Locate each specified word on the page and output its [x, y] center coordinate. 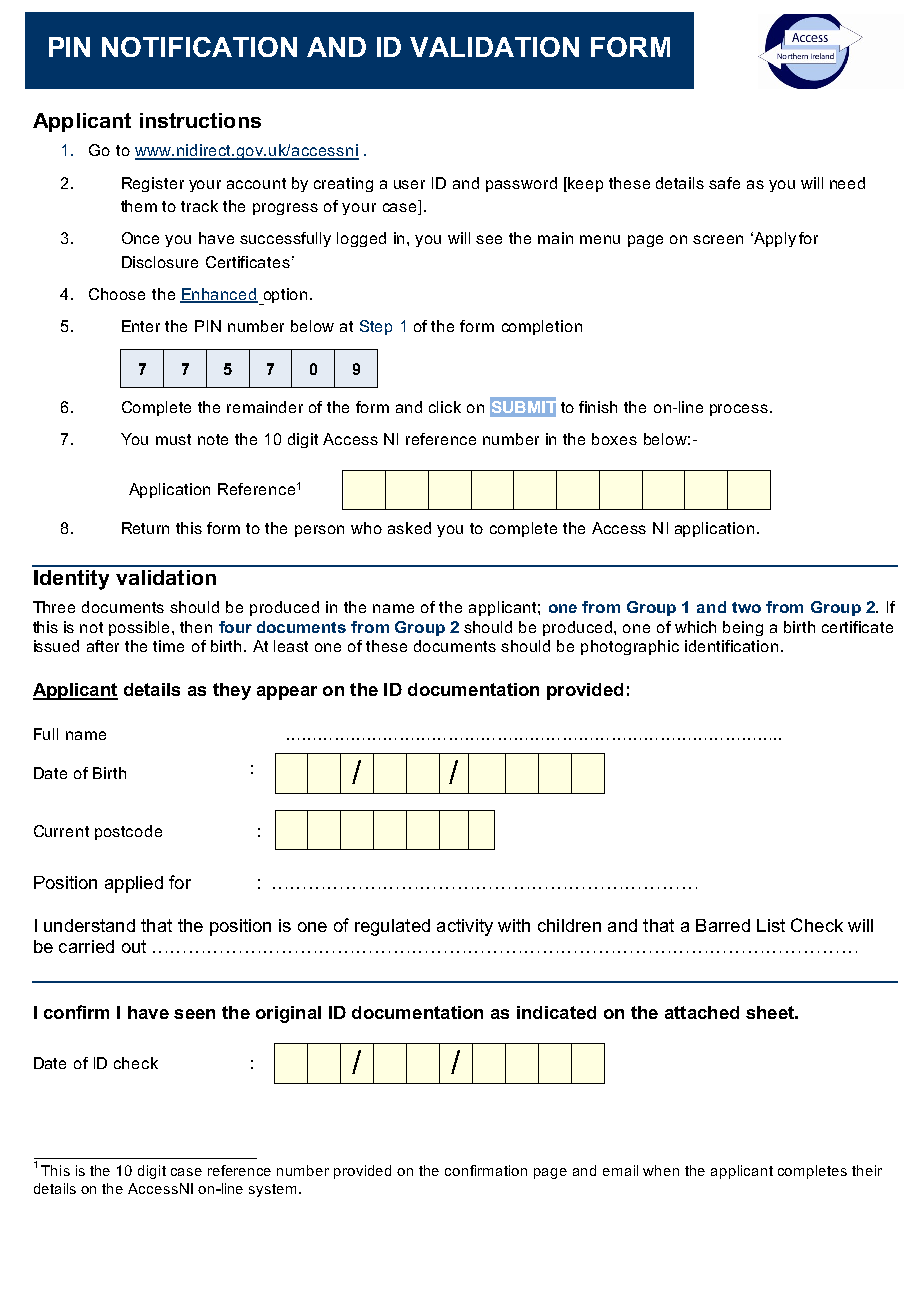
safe [724, 183]
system [272, 1190]
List [771, 925]
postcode [128, 832]
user [409, 184]
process [739, 410]
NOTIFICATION [199, 47]
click [445, 407]
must [173, 439]
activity [465, 927]
